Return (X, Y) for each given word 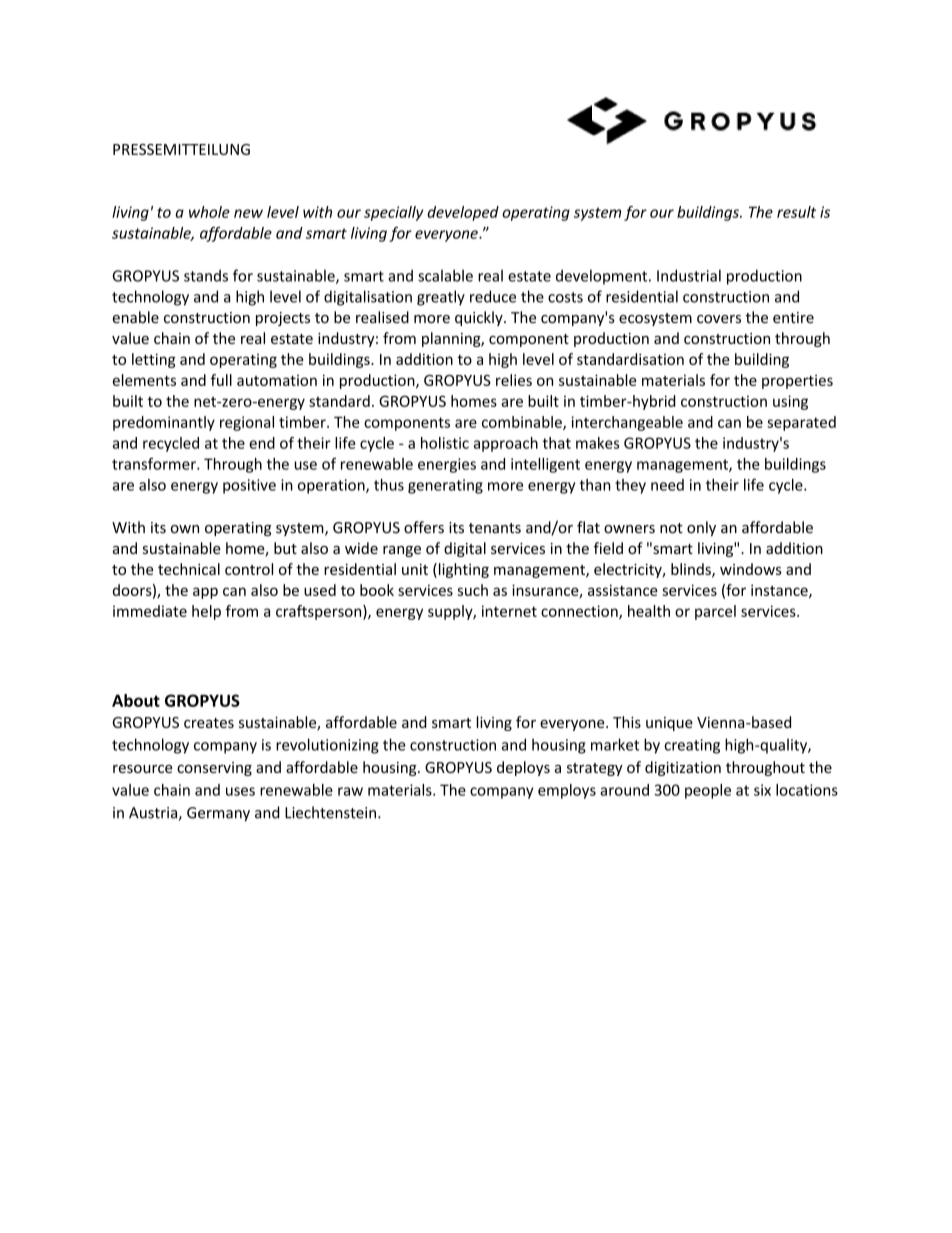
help (206, 612)
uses (240, 791)
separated (801, 423)
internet (509, 611)
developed (463, 213)
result (796, 212)
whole (209, 212)
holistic (445, 443)
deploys (523, 768)
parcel (715, 612)
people (708, 791)
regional (247, 423)
